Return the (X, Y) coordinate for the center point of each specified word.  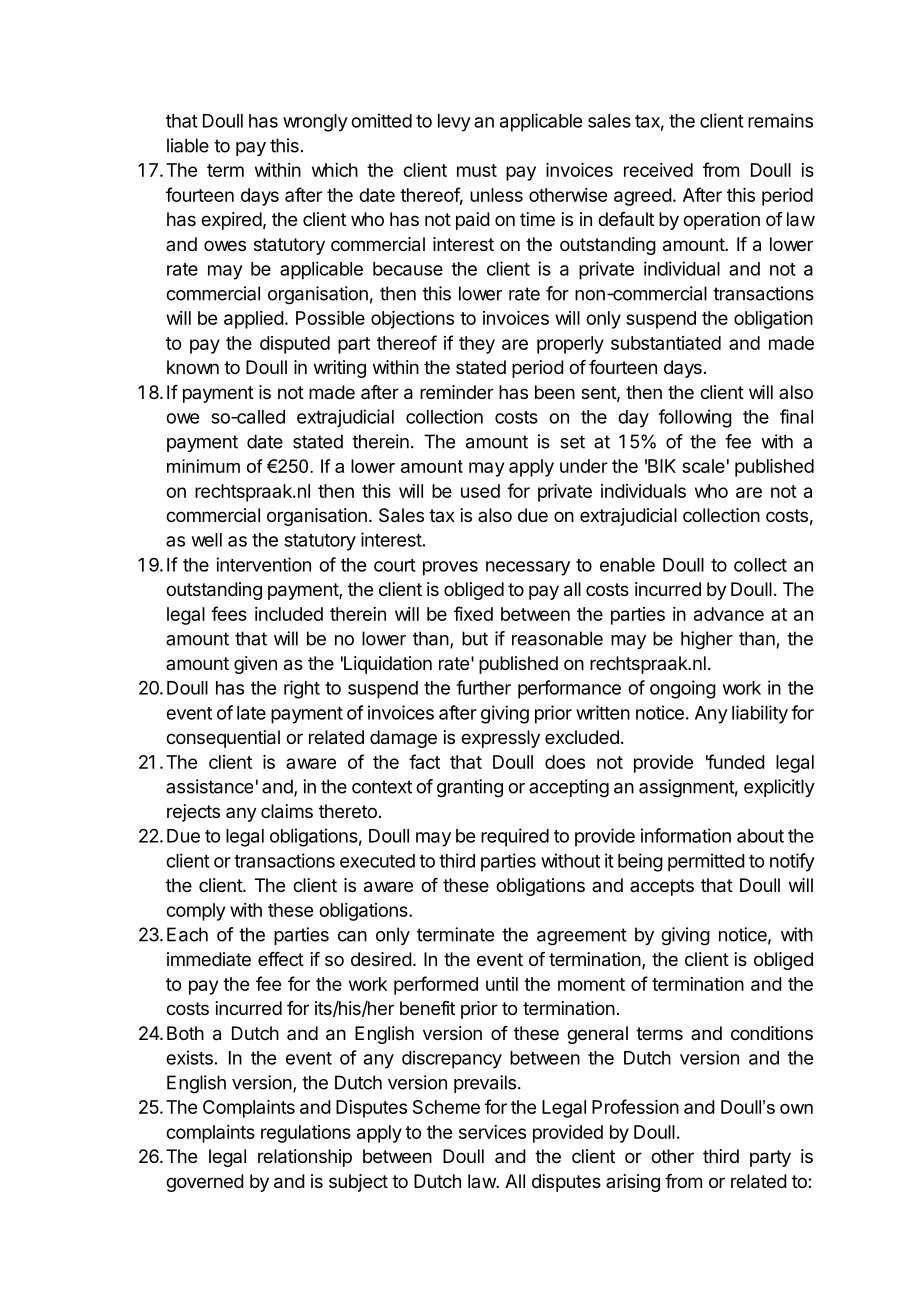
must (477, 170)
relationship (305, 1158)
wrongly (315, 123)
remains (780, 120)
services (492, 1132)
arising (633, 1183)
